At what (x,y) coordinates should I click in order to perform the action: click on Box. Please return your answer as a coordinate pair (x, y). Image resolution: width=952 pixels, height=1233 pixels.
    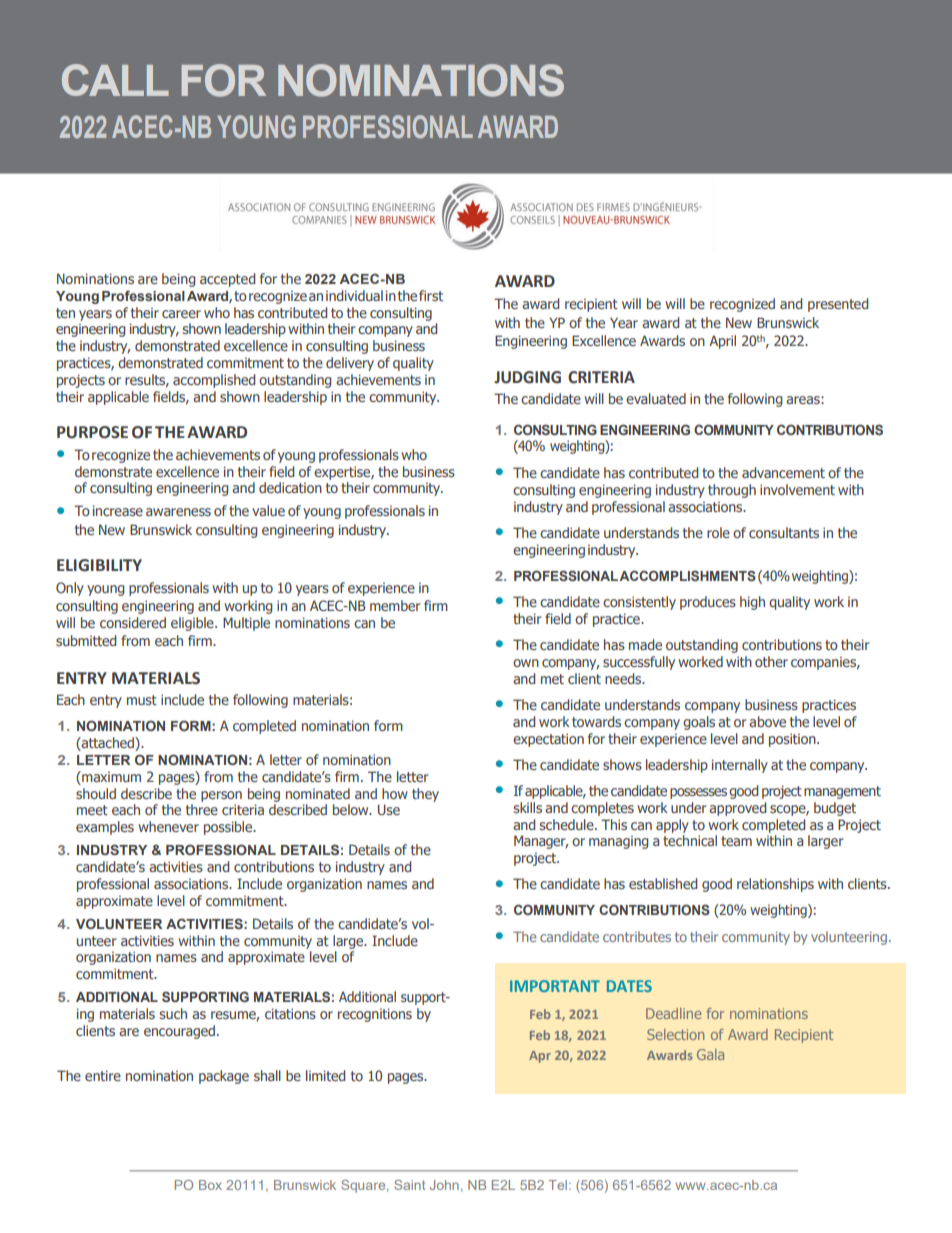
    Looking at the image, I should click on (210, 1185).
